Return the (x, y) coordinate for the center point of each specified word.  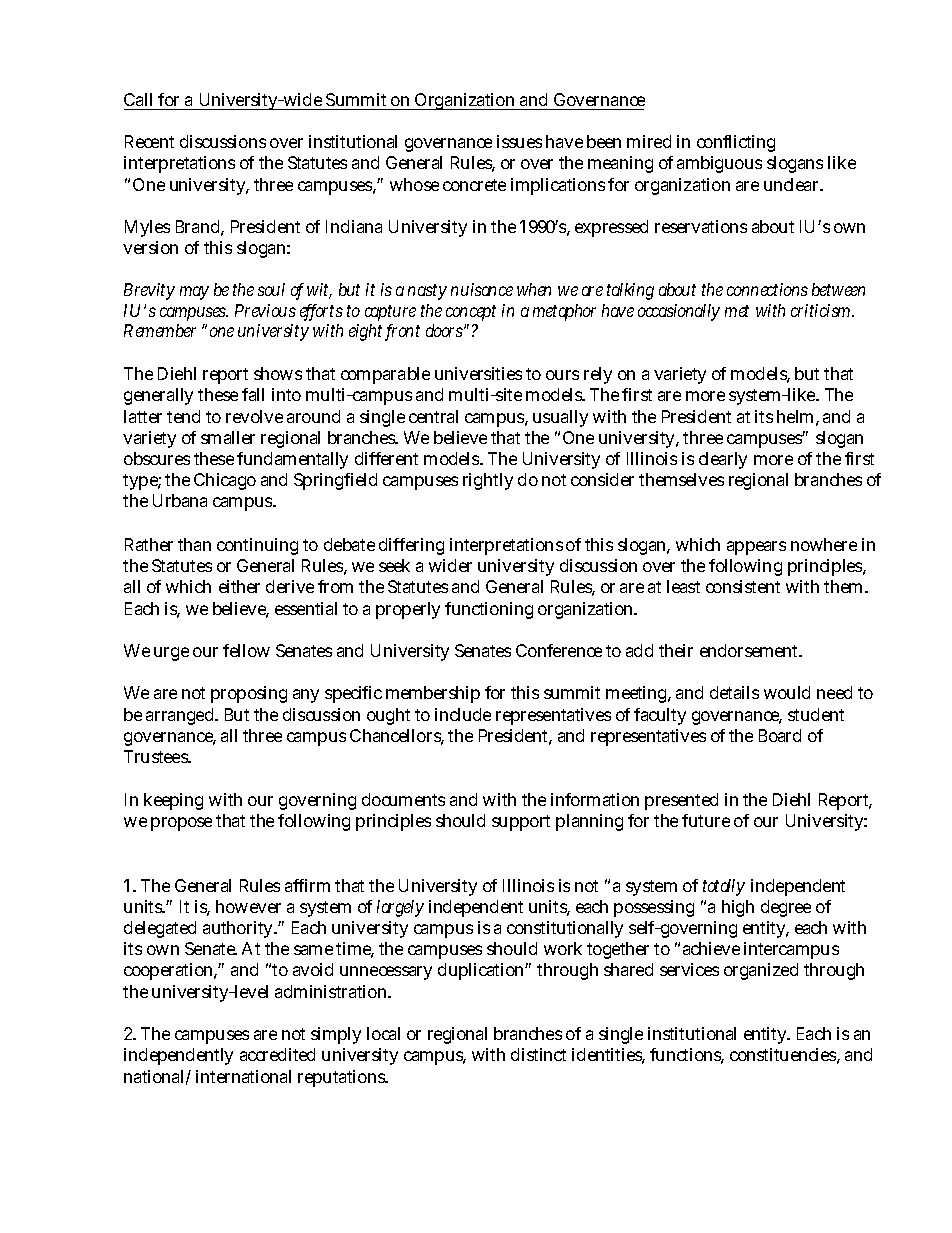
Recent (149, 141)
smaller (228, 437)
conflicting (736, 143)
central (433, 416)
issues (519, 141)
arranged (181, 716)
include (463, 714)
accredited (277, 1054)
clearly (723, 460)
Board (780, 735)
